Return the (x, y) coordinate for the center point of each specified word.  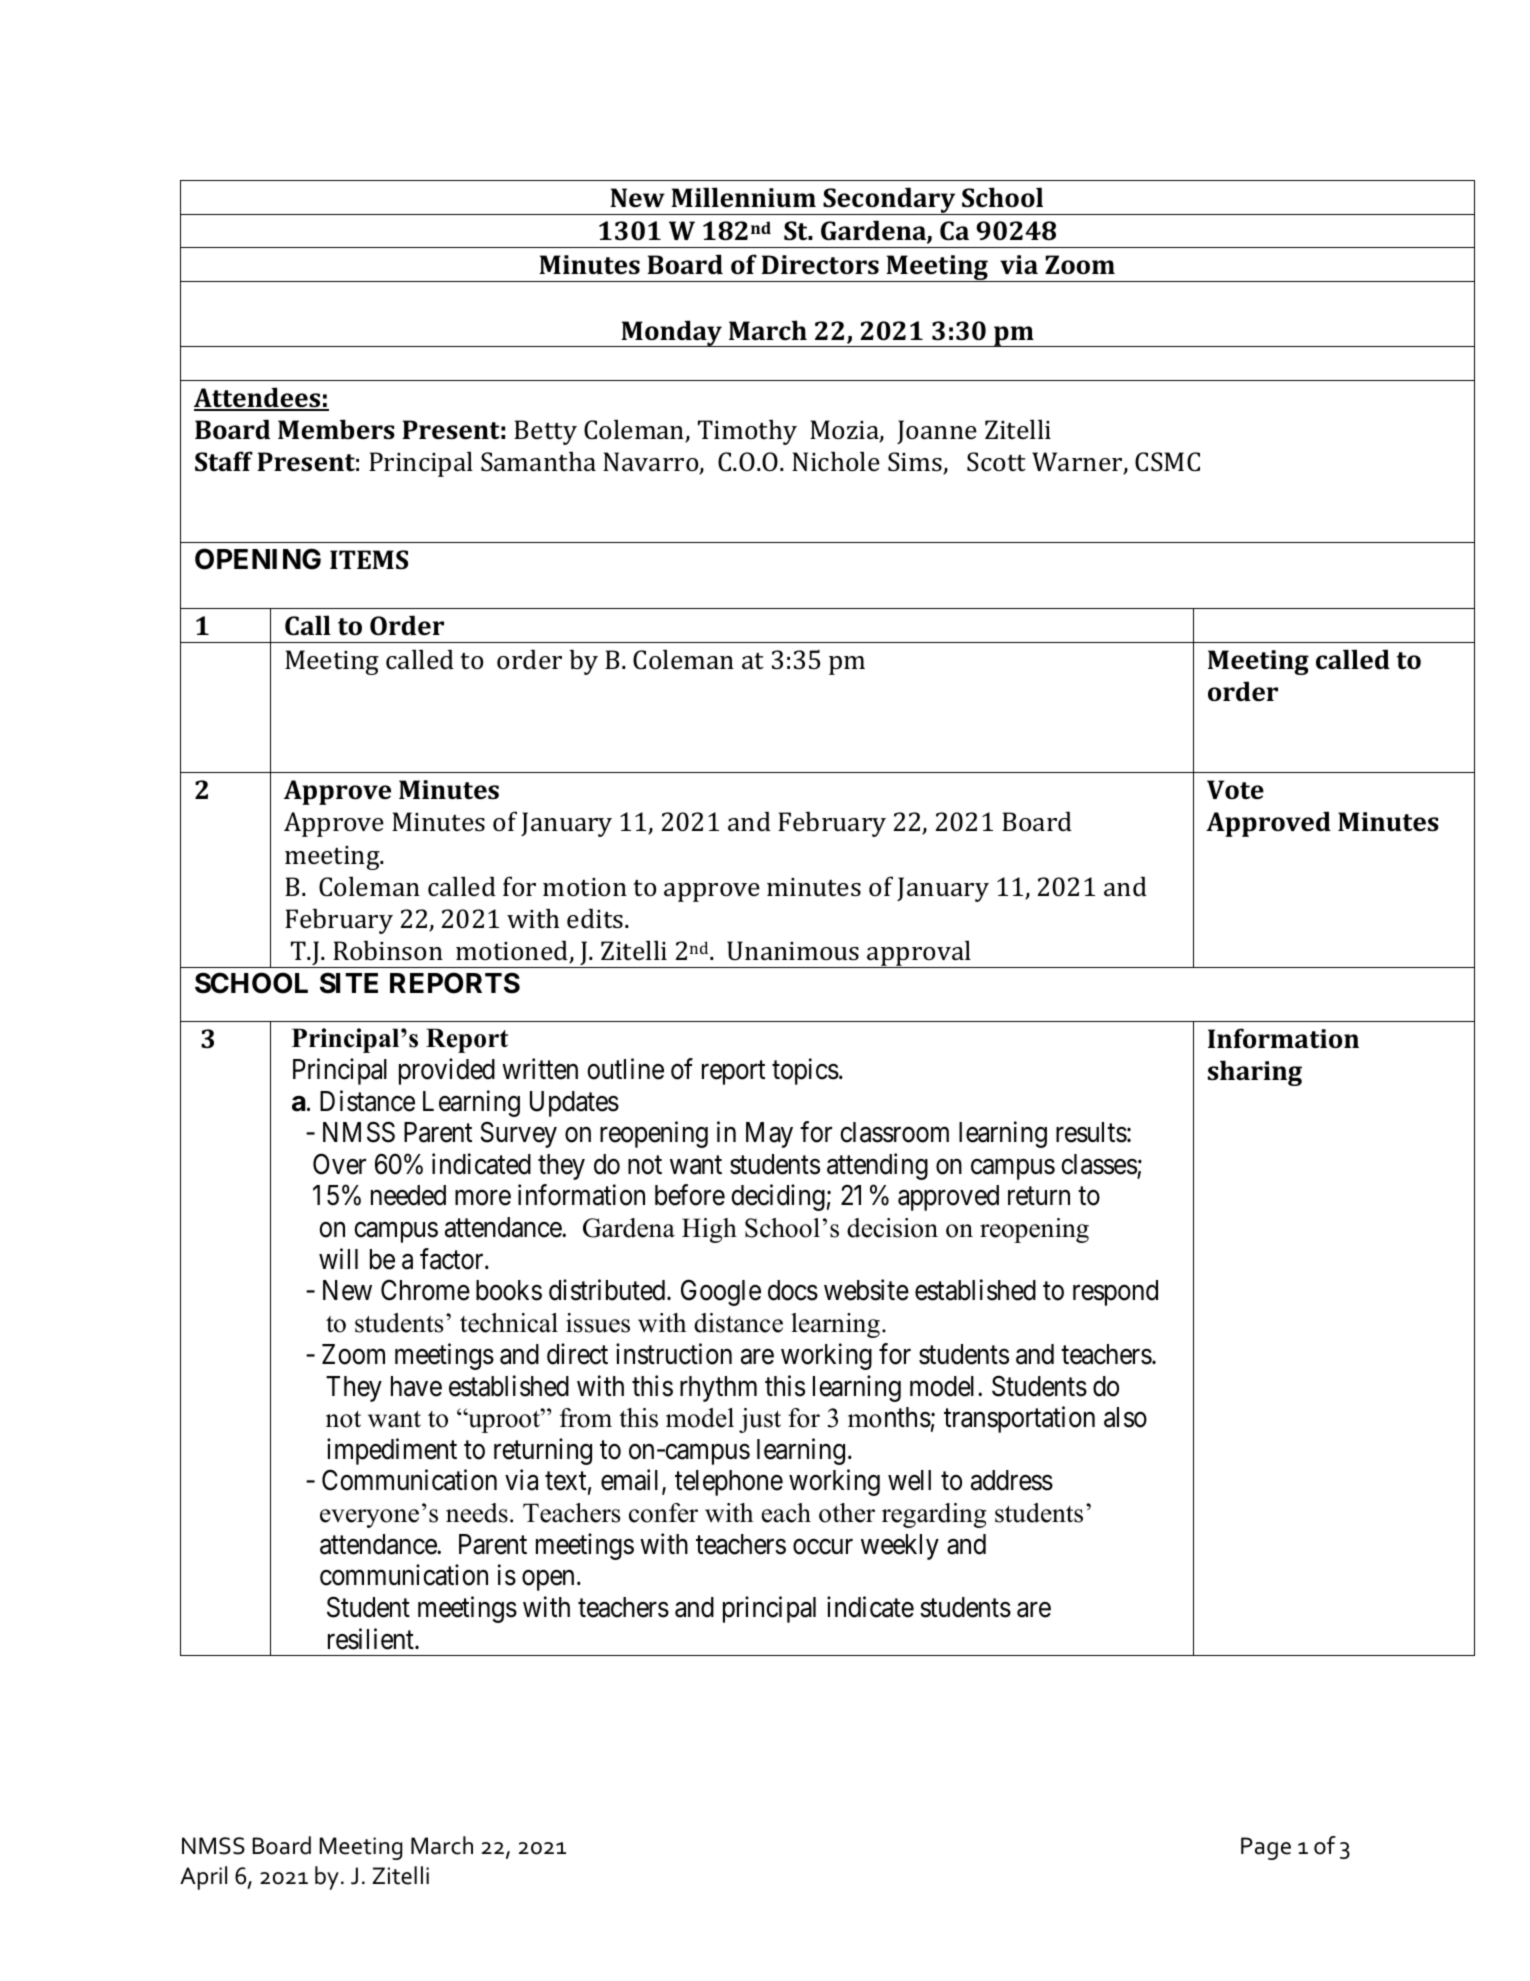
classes (1099, 1164)
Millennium (743, 197)
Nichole (836, 461)
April (203, 1878)
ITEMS (369, 560)
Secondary (889, 201)
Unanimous (793, 951)
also (1125, 1417)
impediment (392, 1451)
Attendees (258, 398)
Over (339, 1164)
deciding (778, 1198)
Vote (1235, 790)
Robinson (388, 950)
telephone (729, 1483)
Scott (996, 462)
